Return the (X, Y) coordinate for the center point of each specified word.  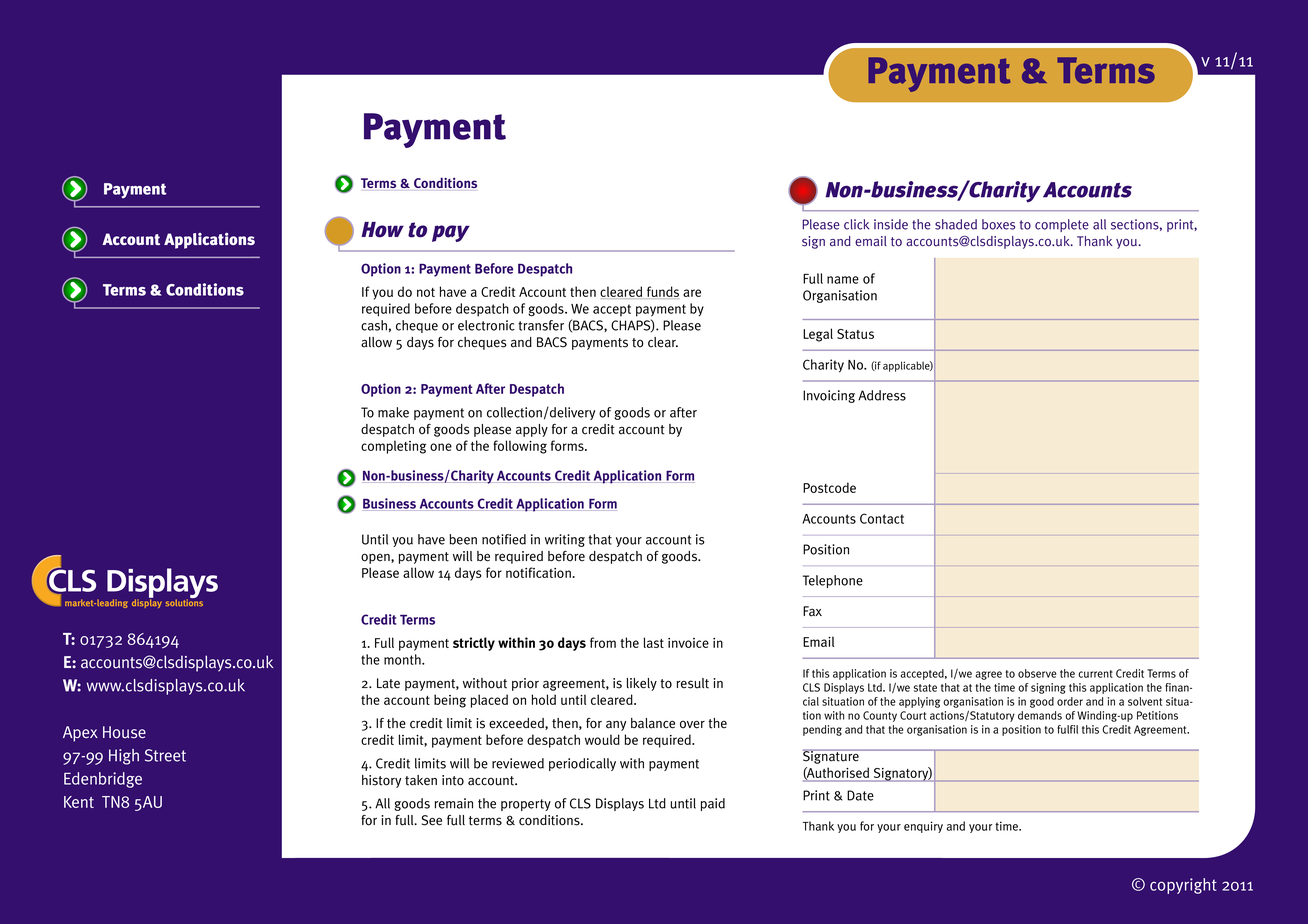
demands (1040, 715)
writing (565, 540)
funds (662, 292)
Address (882, 395)
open (376, 558)
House (124, 732)
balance (653, 723)
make (393, 412)
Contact (882, 518)
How (382, 230)
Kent (79, 802)
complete (1062, 225)
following (520, 447)
